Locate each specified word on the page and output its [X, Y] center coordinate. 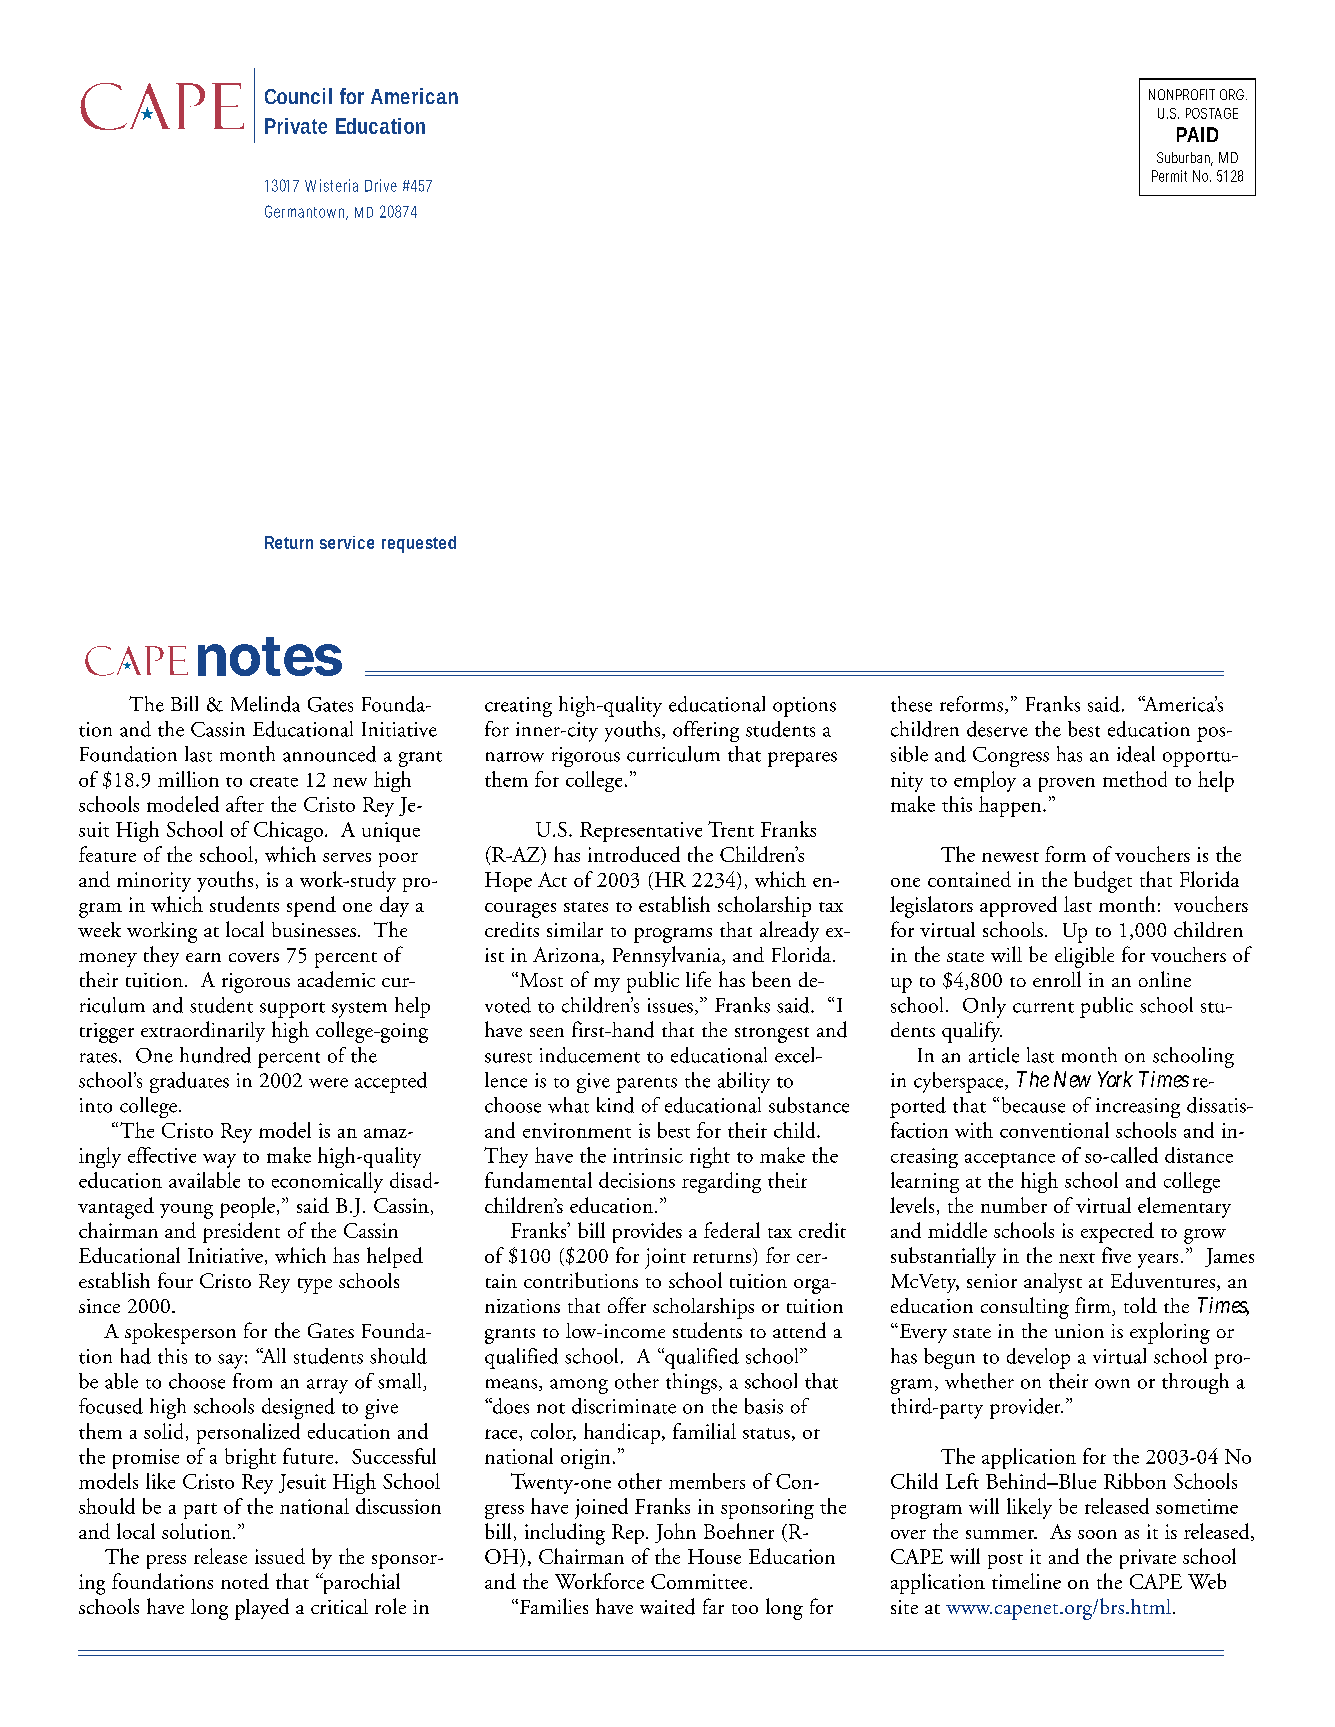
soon [1097, 1534]
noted [245, 1581]
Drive [381, 185]
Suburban [1185, 159]
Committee [699, 1581]
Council [298, 96]
